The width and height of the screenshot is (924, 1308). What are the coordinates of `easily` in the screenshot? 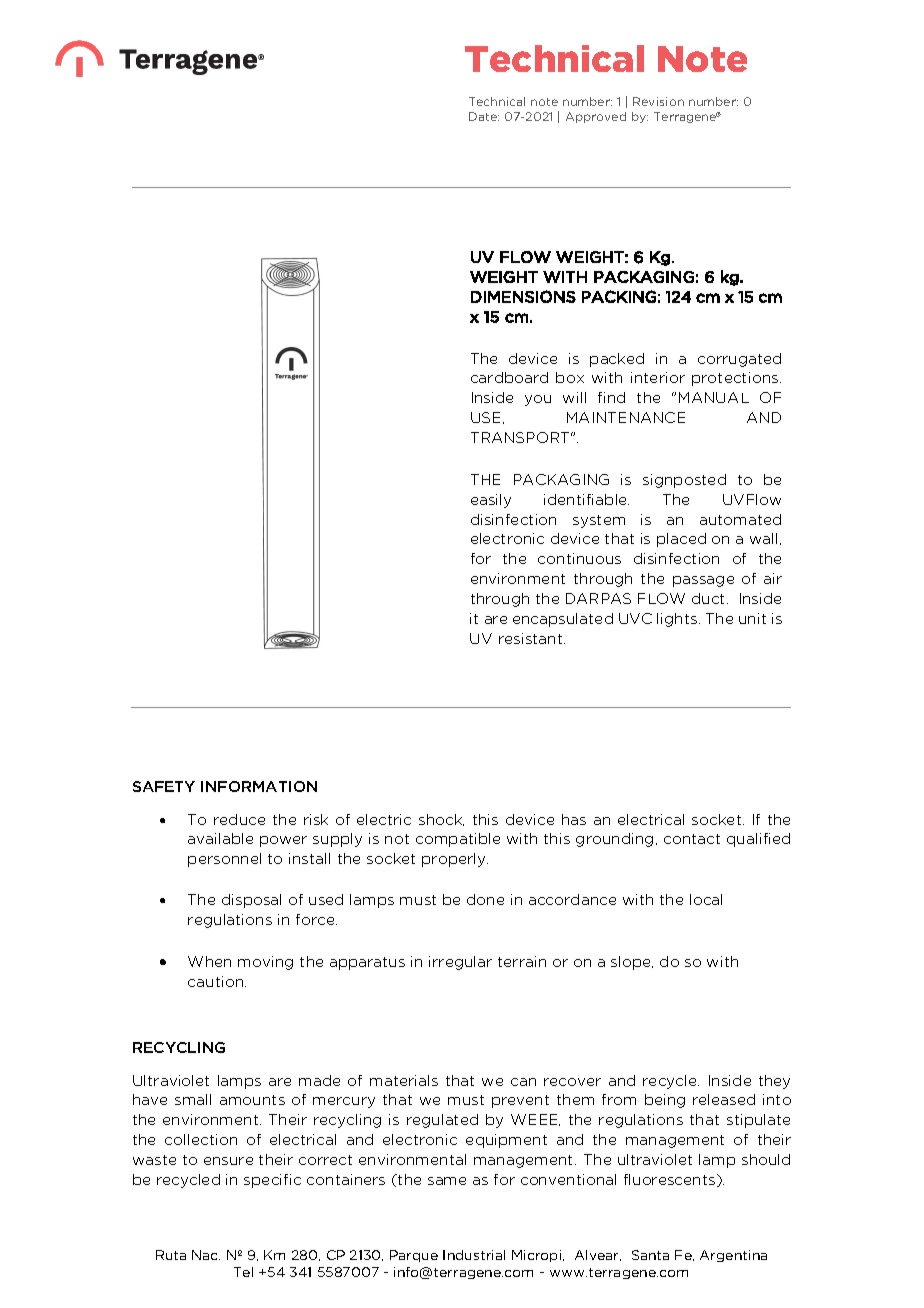 It's located at (491, 501).
